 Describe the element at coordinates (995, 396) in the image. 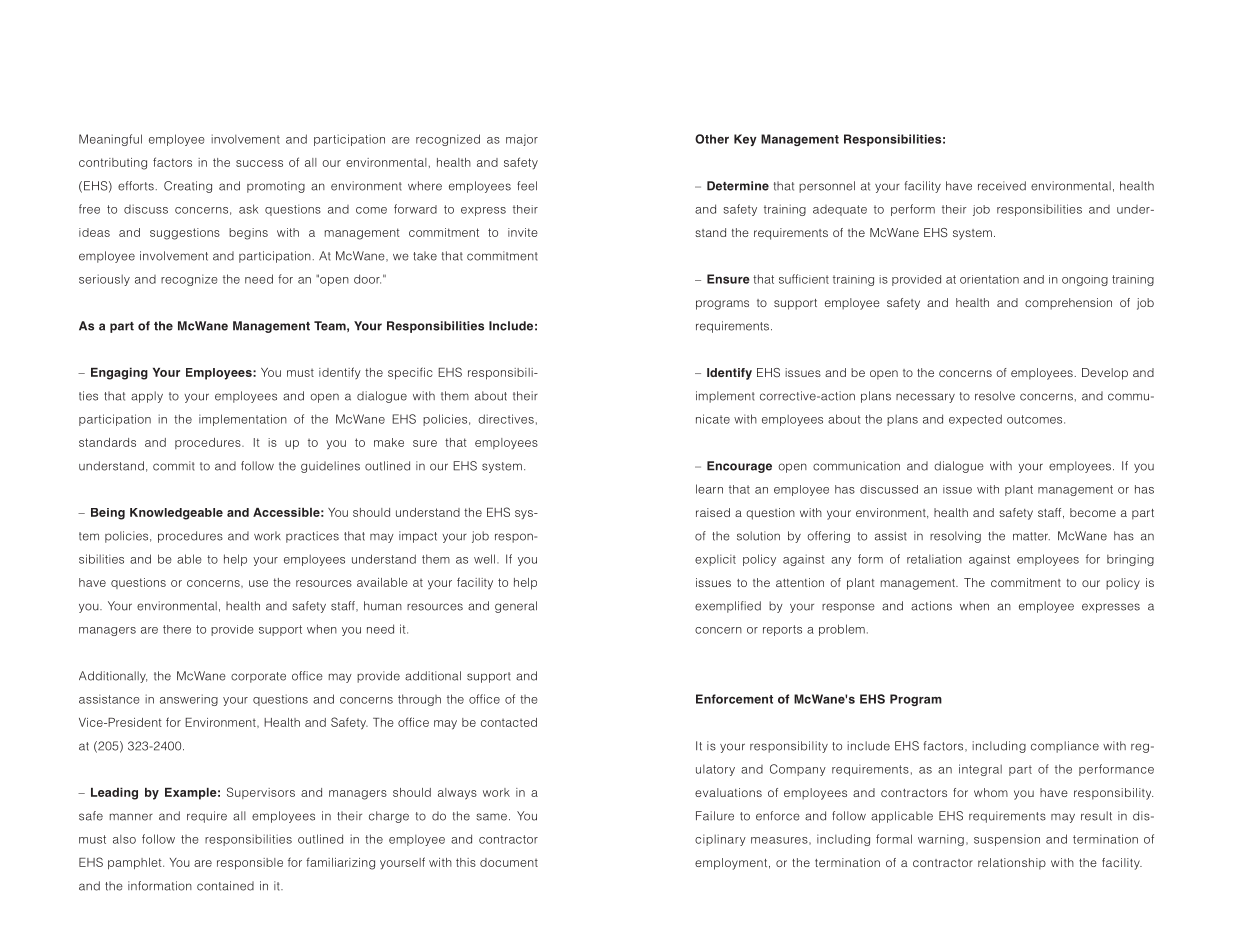

I see `resolve` at that location.
